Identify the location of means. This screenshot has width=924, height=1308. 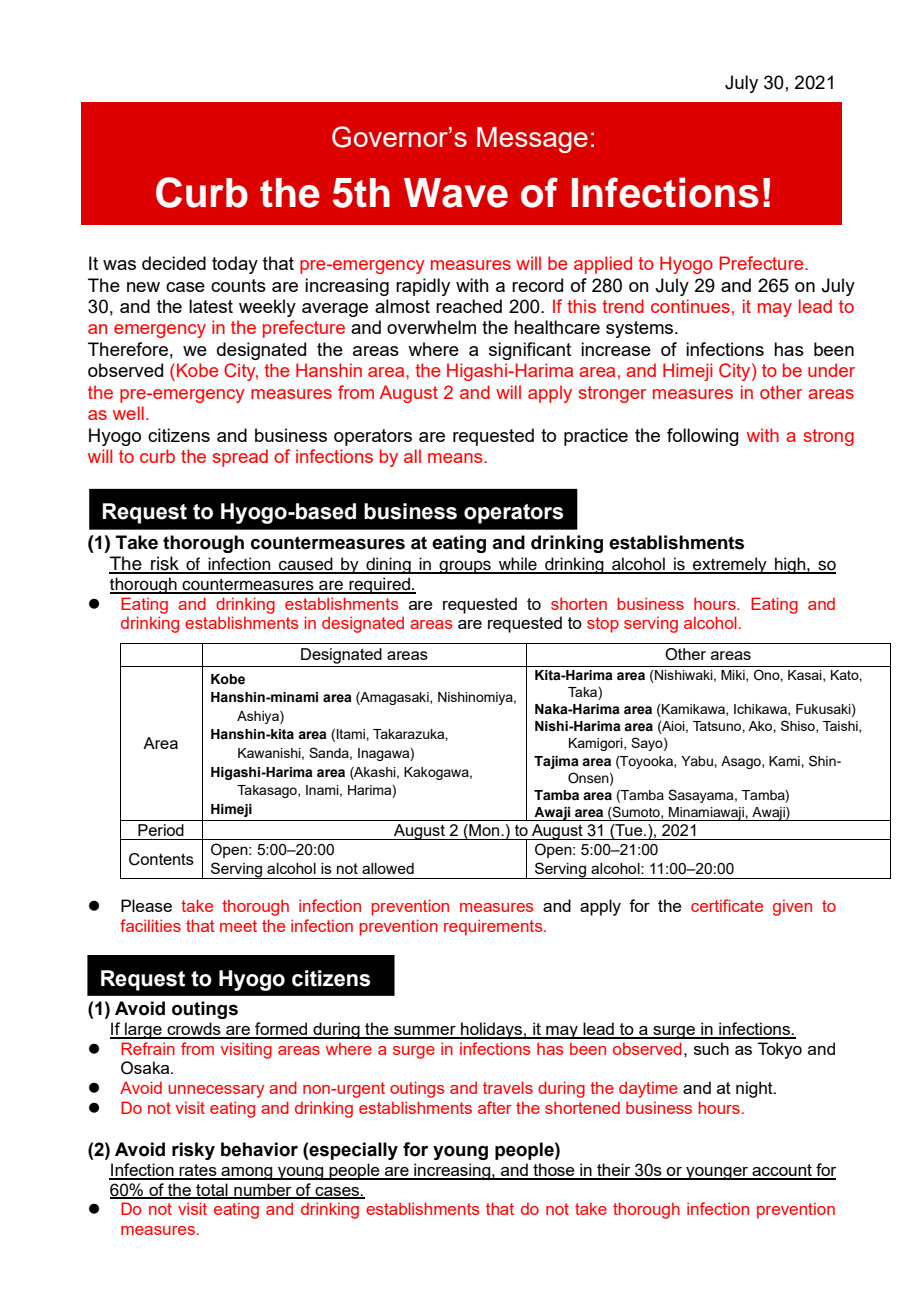
(456, 458).
